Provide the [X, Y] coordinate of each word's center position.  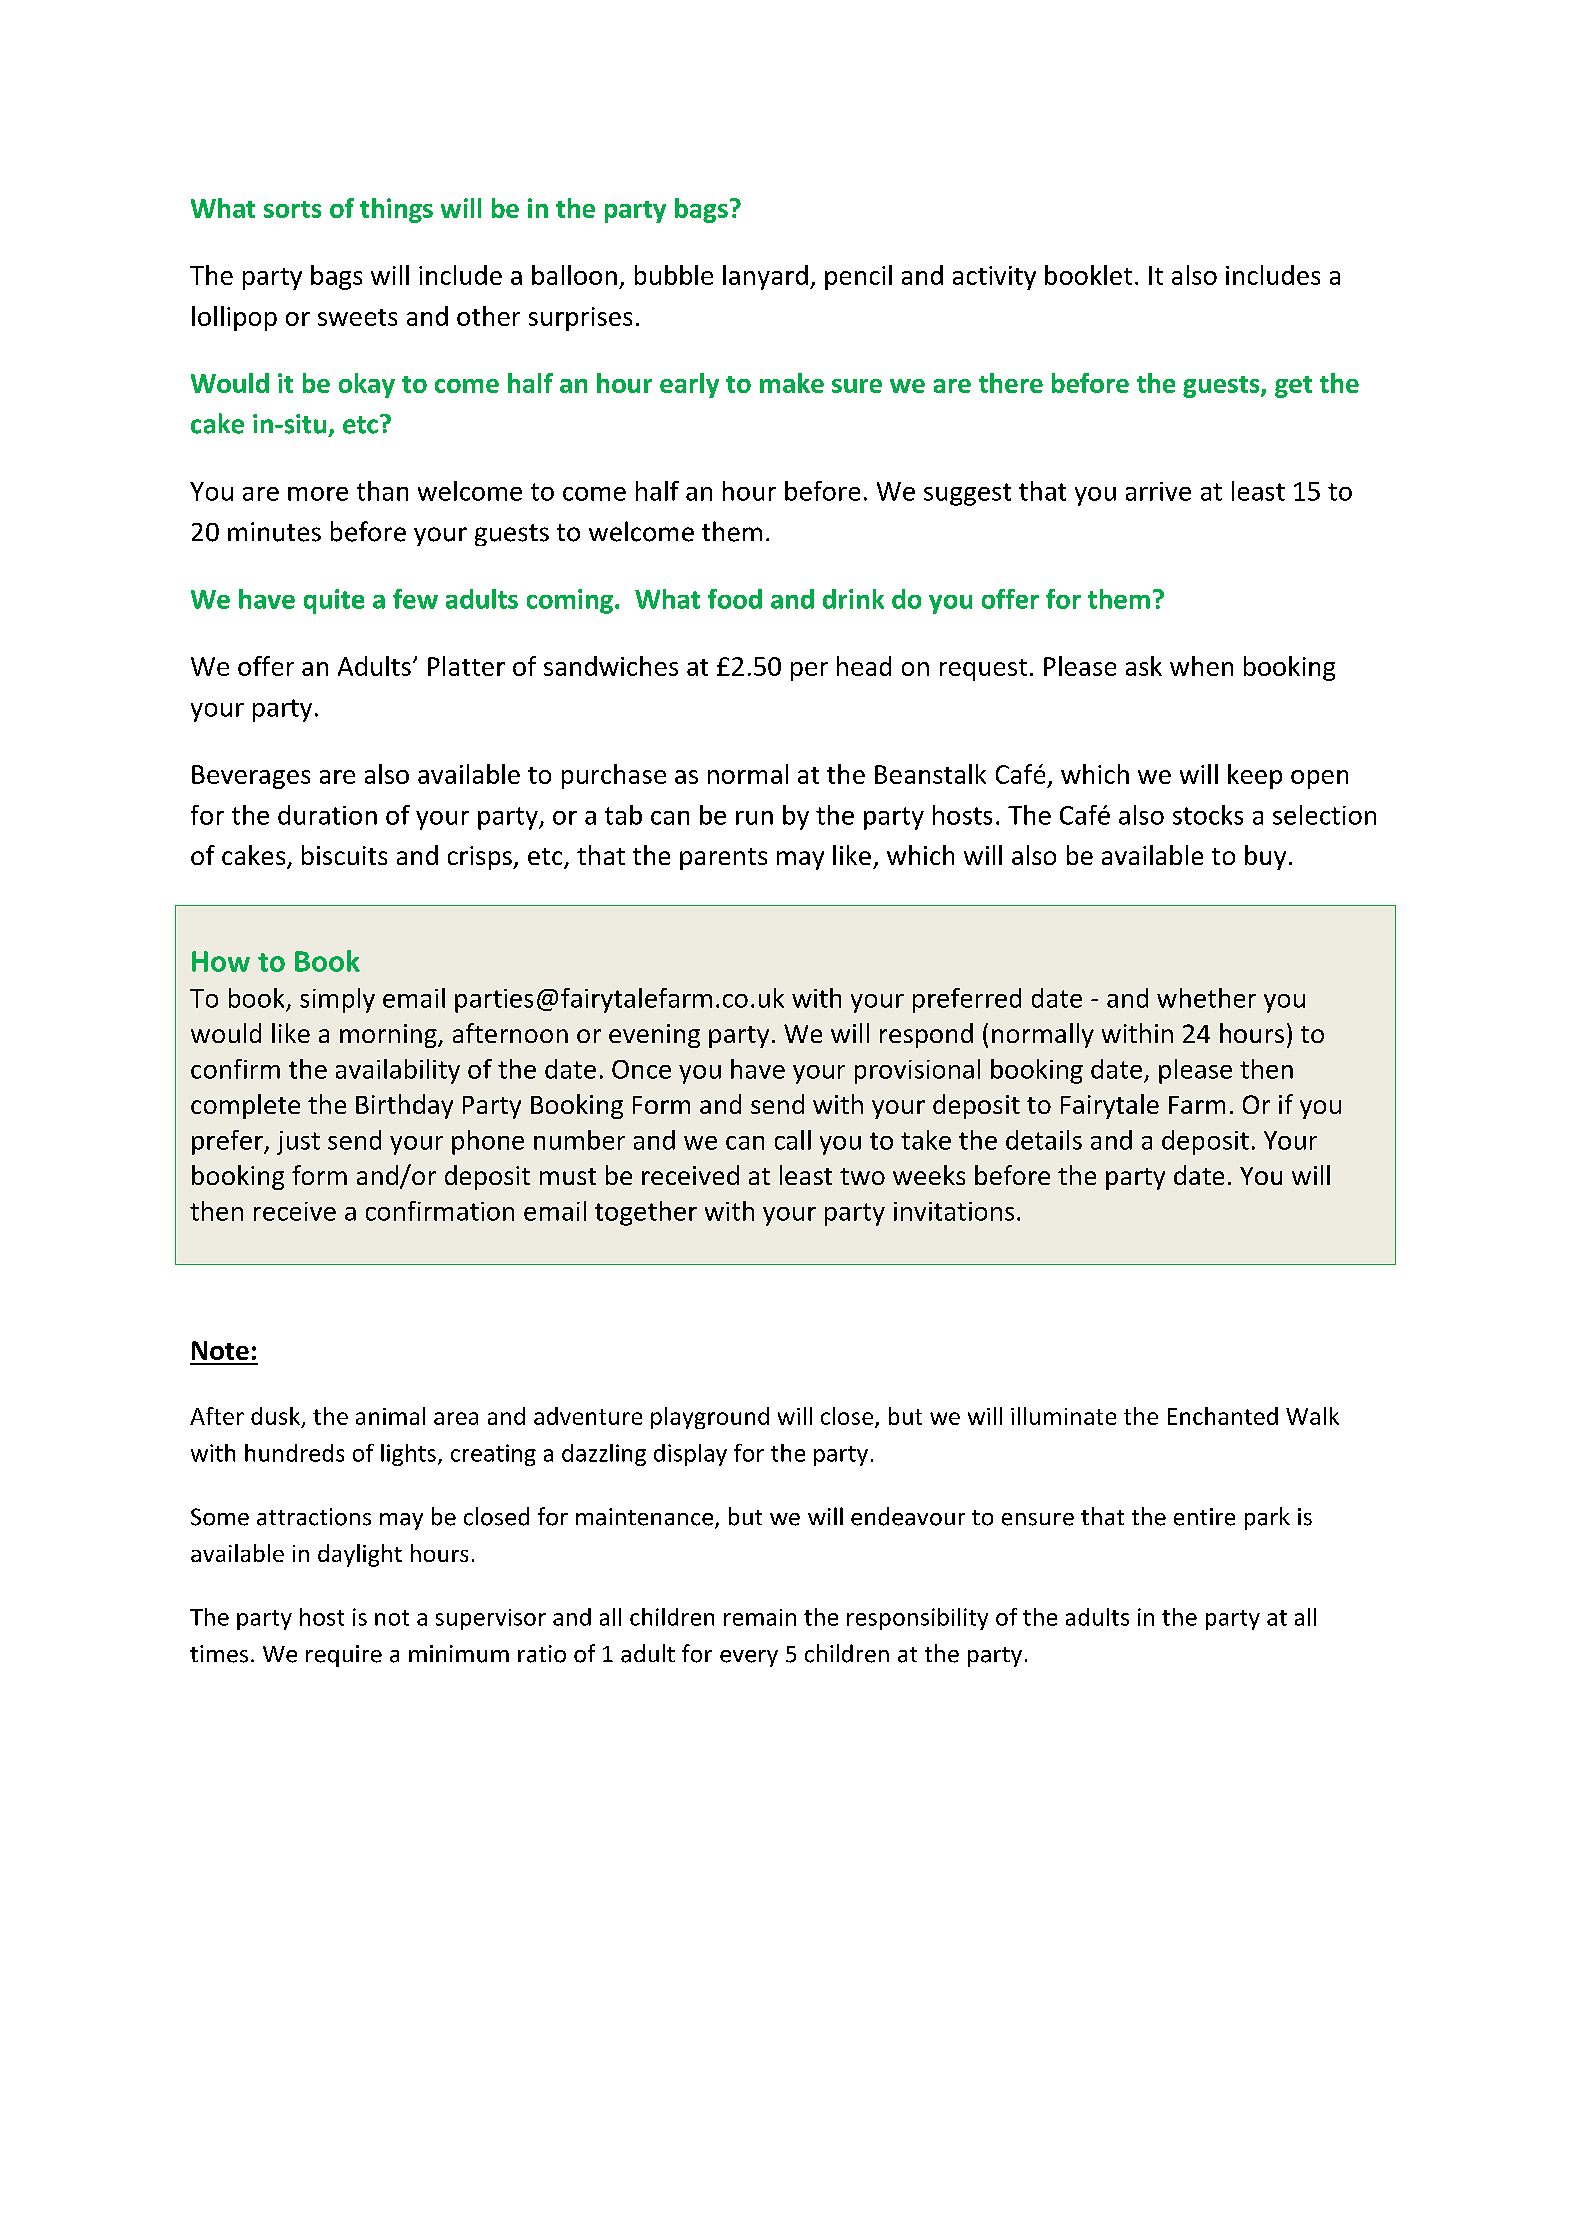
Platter [466, 666]
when [1201, 666]
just [298, 1143]
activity [994, 278]
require [344, 1656]
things [396, 210]
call [793, 1140]
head [864, 666]
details [1044, 1140]
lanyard [765, 277]
